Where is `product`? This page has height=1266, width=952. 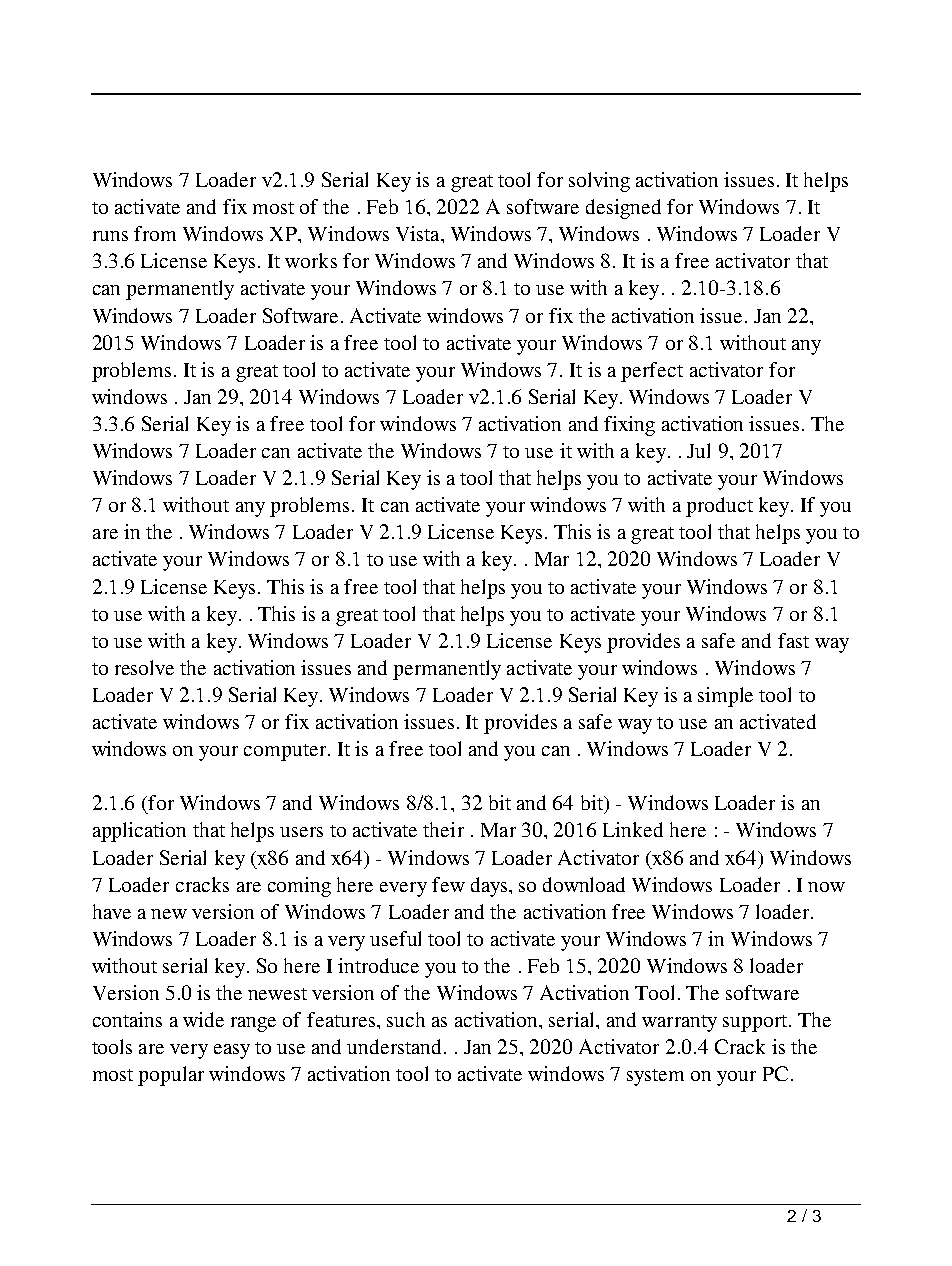
product is located at coordinates (719, 507).
